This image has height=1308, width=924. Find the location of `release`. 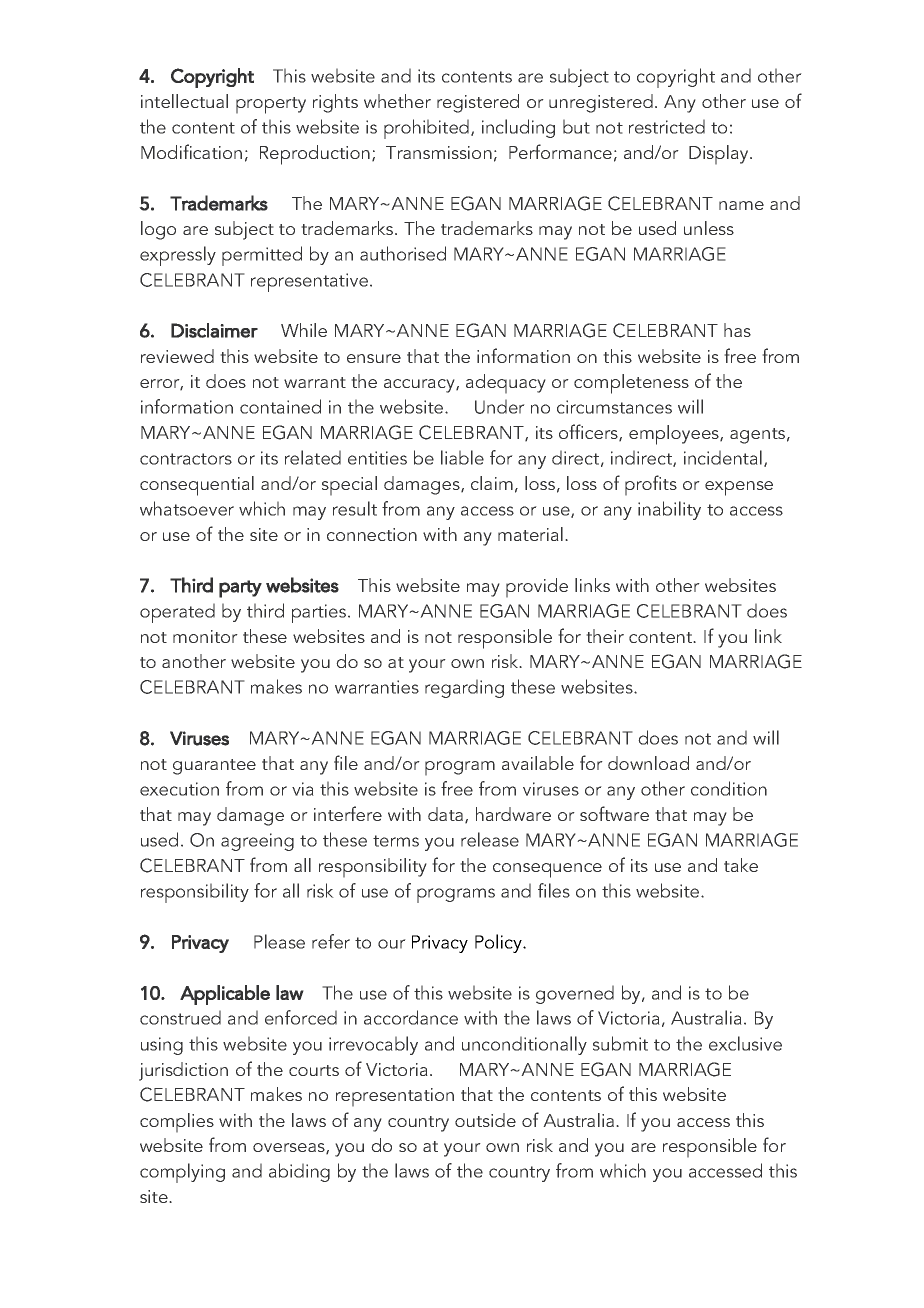

release is located at coordinates (490, 839).
